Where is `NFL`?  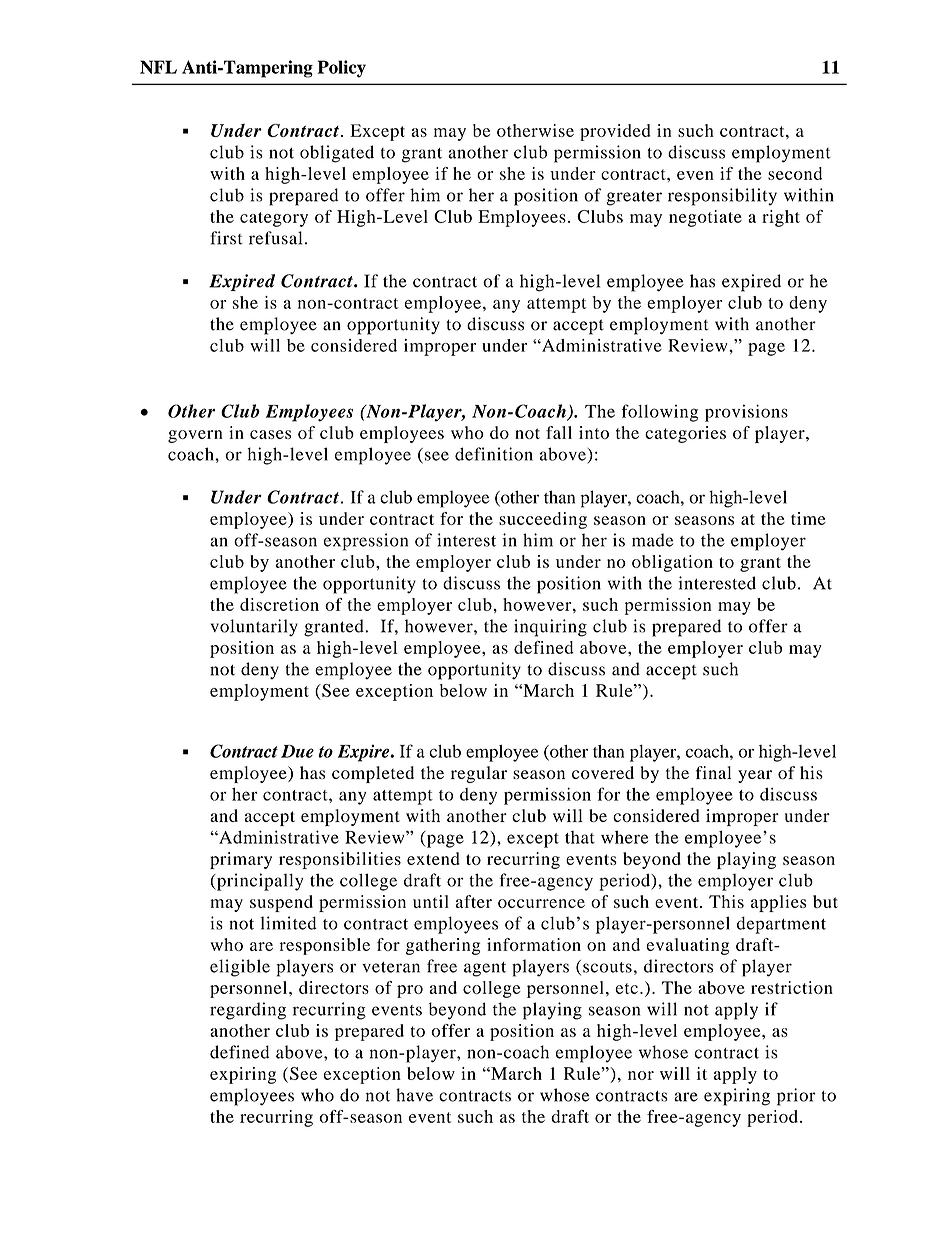
NFL is located at coordinates (158, 67).
